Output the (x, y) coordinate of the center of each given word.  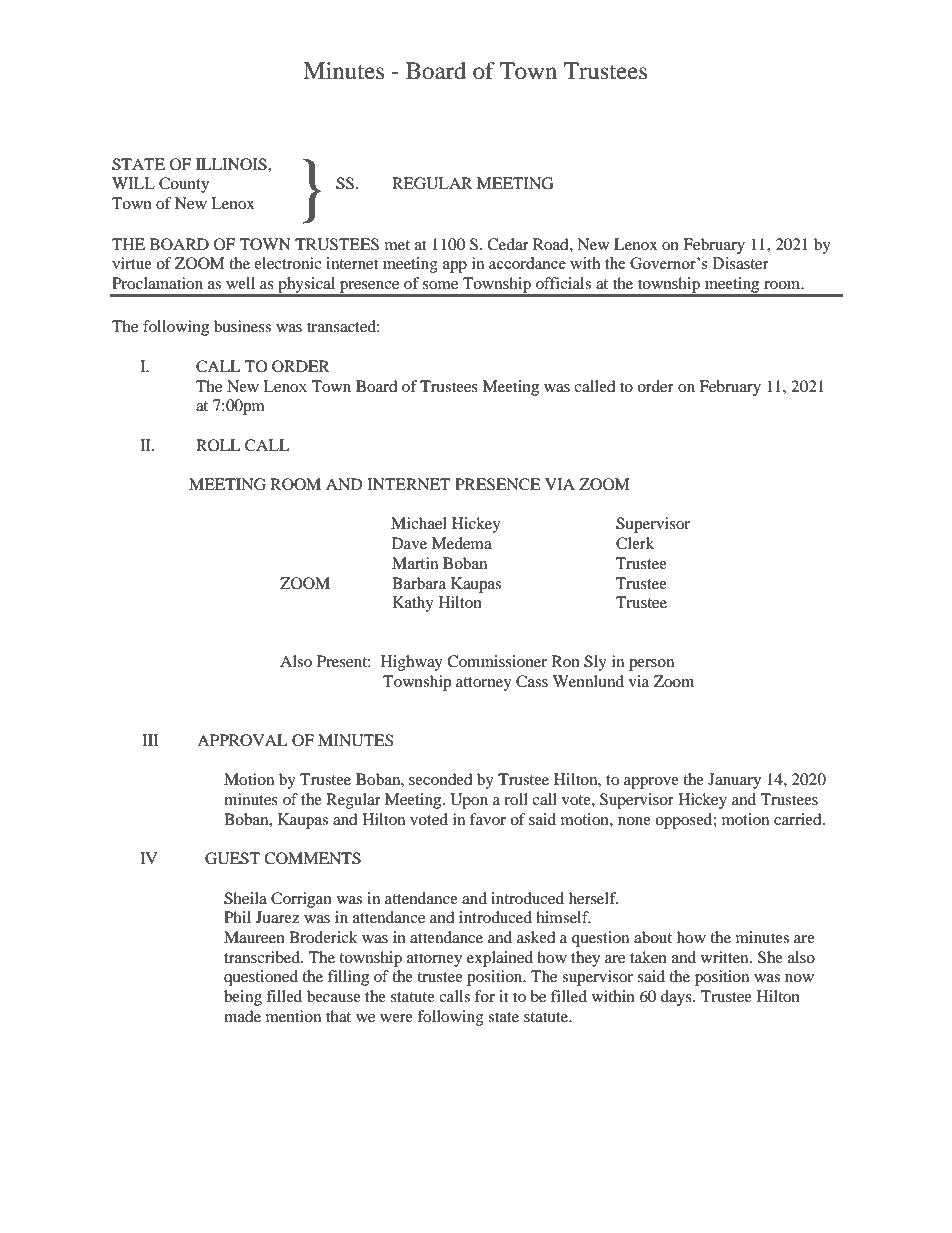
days (677, 998)
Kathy (413, 604)
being (243, 998)
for (485, 996)
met (397, 245)
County (184, 185)
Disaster (740, 263)
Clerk (635, 543)
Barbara (419, 583)
